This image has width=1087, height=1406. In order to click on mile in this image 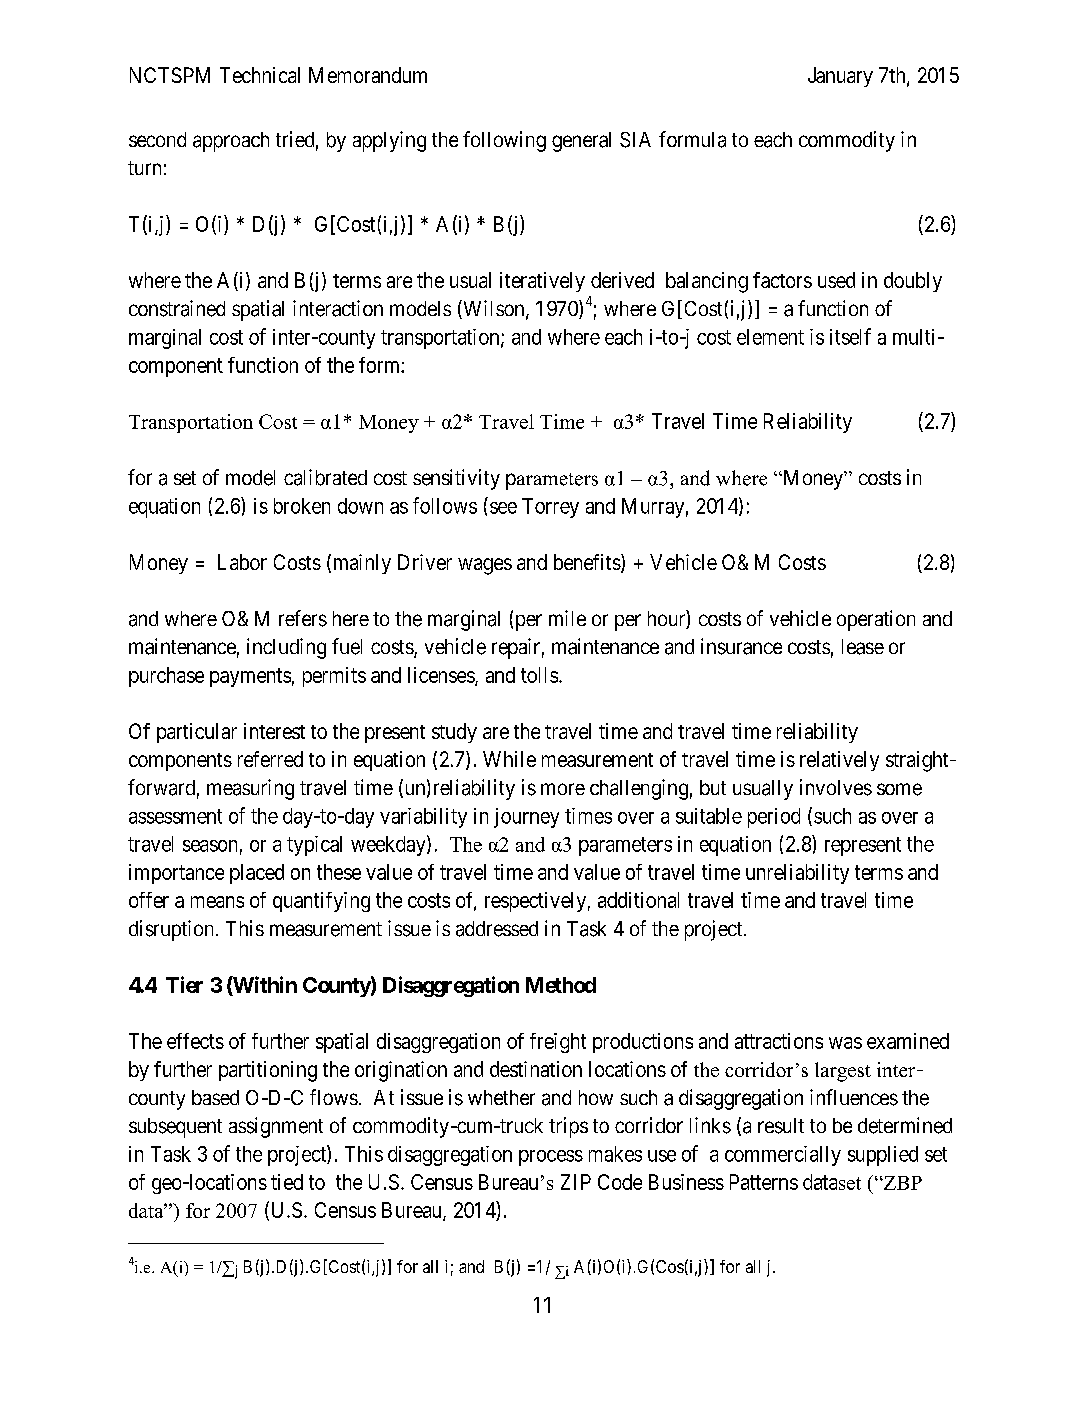, I will do `click(567, 618)`.
